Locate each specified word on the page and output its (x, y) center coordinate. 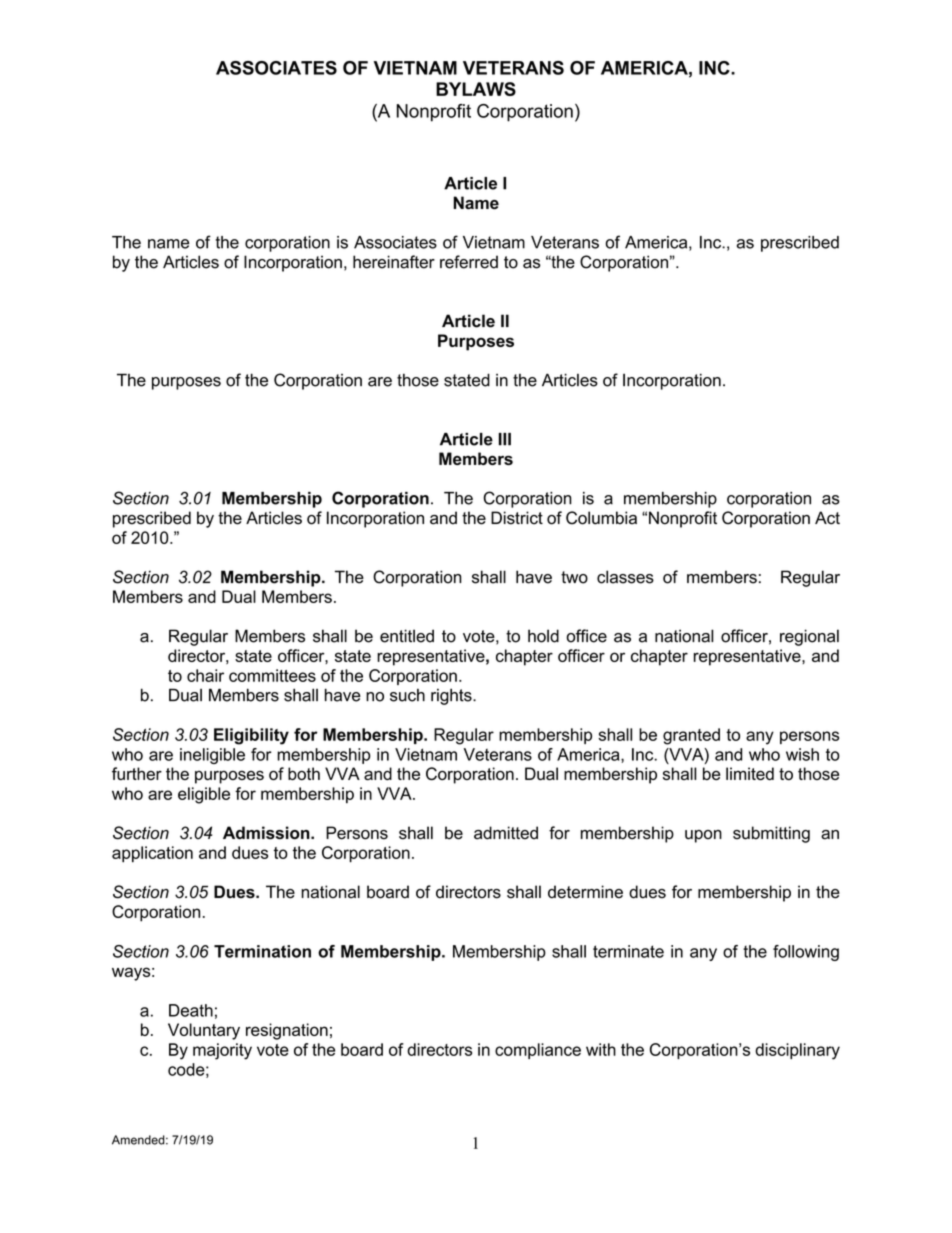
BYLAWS (476, 89)
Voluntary (204, 1031)
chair (205, 675)
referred (469, 262)
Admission (267, 833)
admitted (506, 833)
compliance (538, 1051)
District (517, 518)
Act (827, 518)
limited (750, 773)
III (505, 439)
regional (809, 637)
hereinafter (394, 262)
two (574, 577)
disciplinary (797, 1051)
